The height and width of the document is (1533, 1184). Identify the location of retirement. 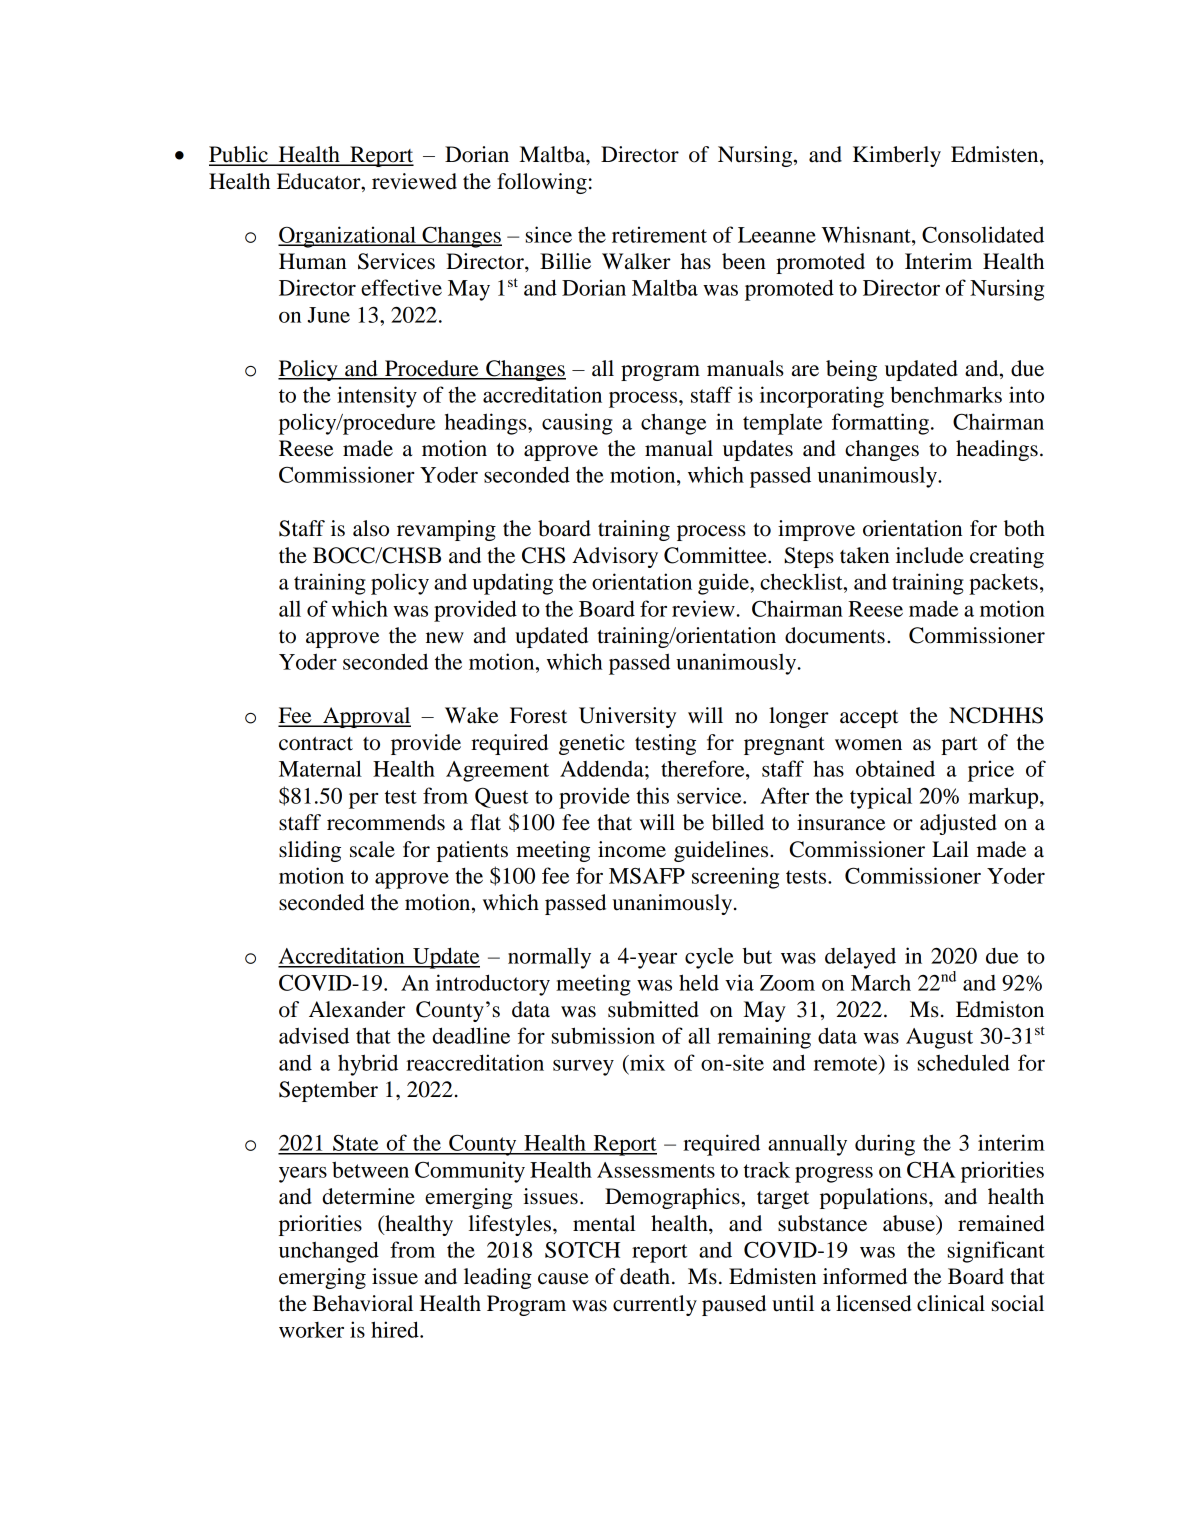
(659, 234).
